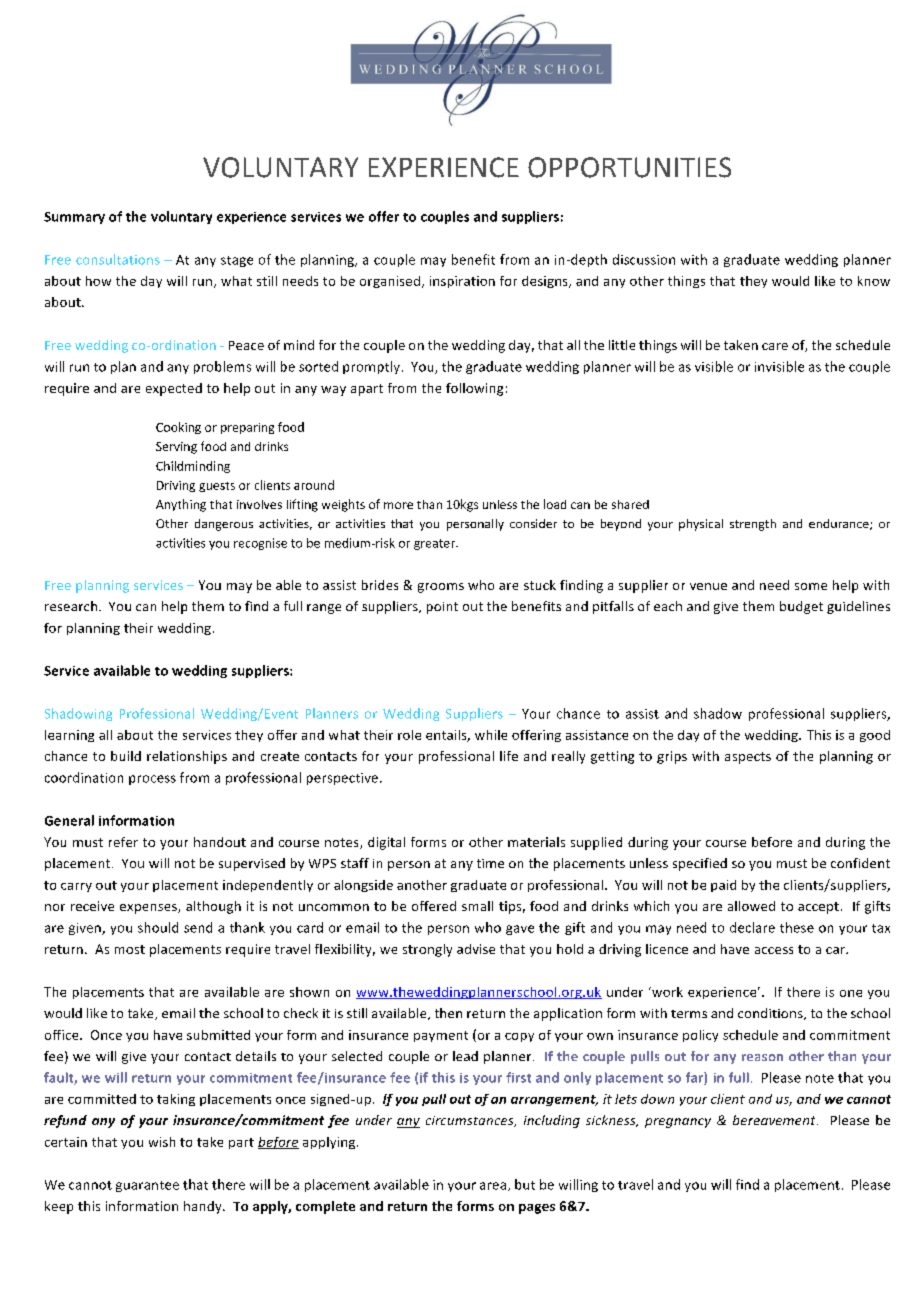 The width and height of the document is (924, 1308). I want to click on expected, so click(174, 389).
